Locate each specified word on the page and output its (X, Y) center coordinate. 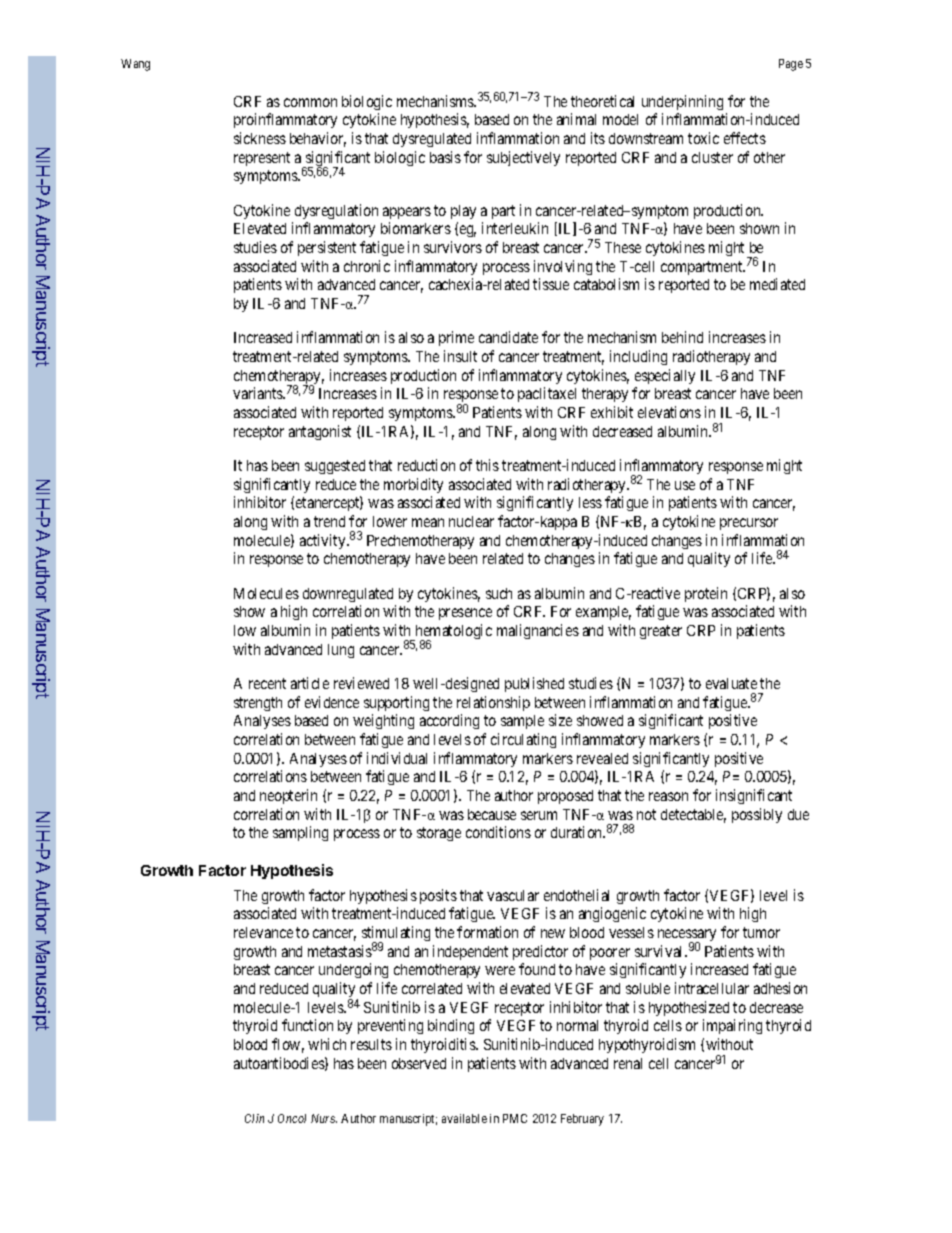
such (499, 593)
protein (706, 594)
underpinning (682, 102)
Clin (254, 1118)
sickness (260, 138)
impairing (732, 1026)
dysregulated (432, 140)
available (464, 1118)
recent (267, 683)
